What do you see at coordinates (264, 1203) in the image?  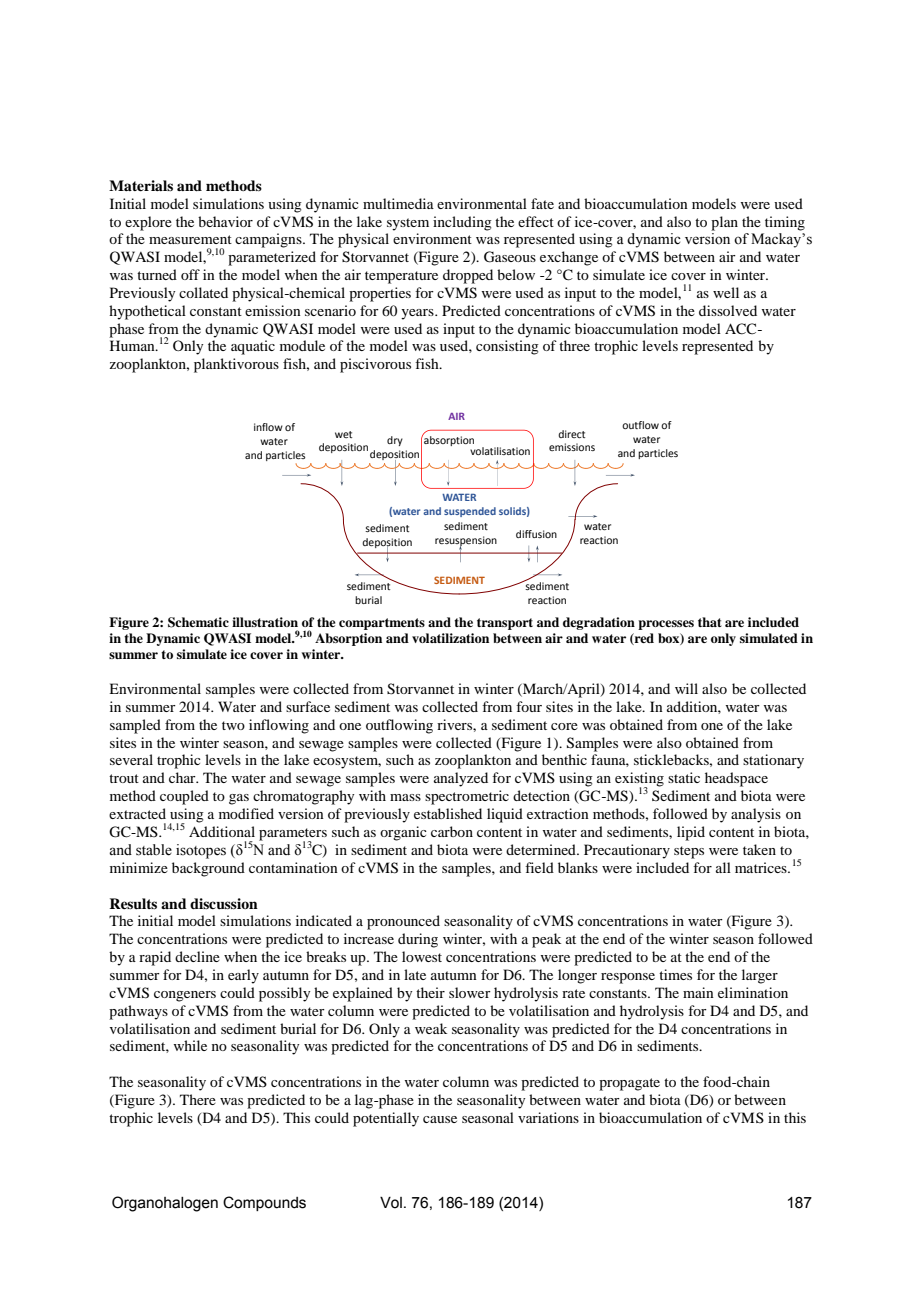 I see `Compounds` at bounding box center [264, 1203].
